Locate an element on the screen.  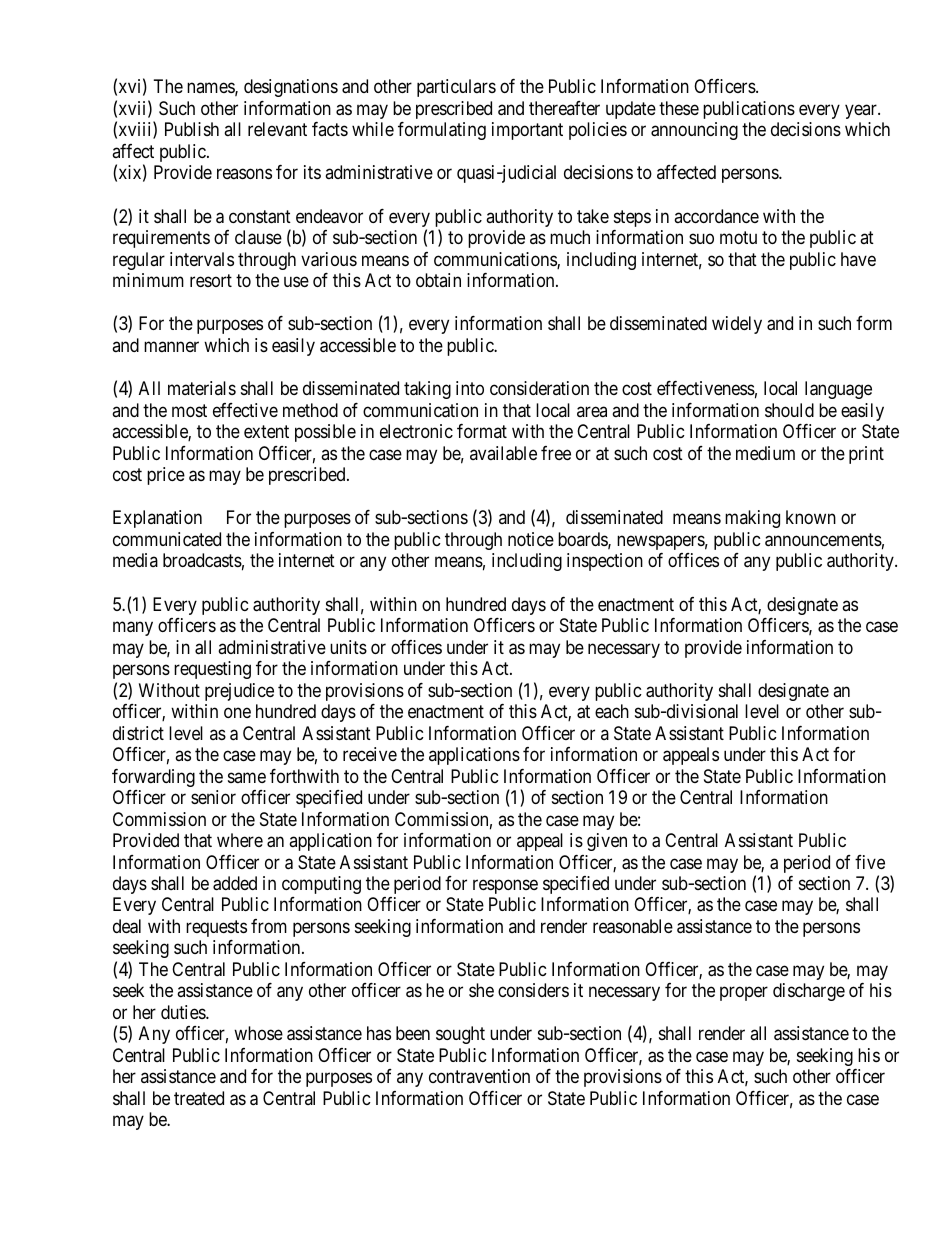
making is located at coordinates (752, 519).
